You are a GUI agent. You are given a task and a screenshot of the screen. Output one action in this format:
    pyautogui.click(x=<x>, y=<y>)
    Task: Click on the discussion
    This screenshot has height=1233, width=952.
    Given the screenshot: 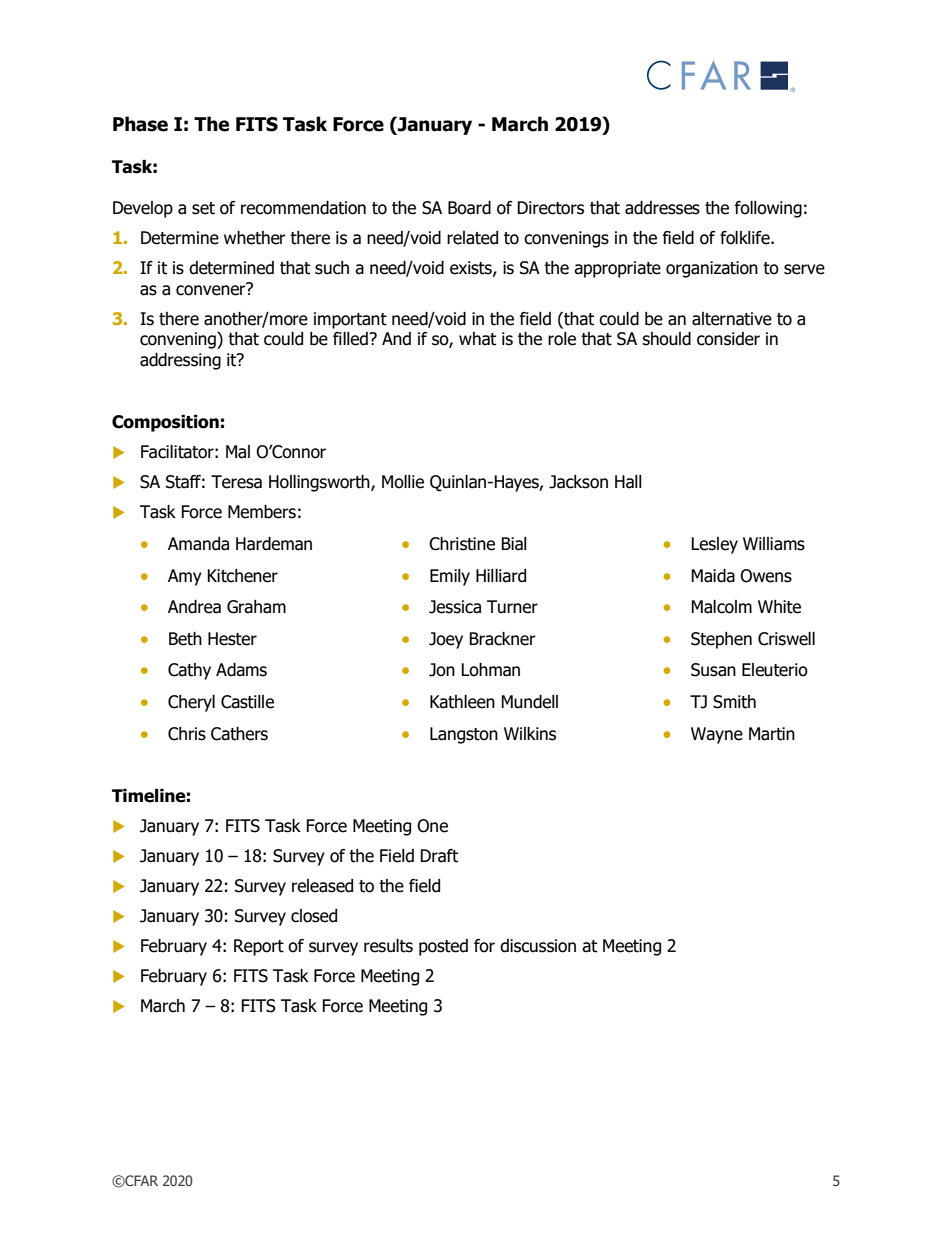 What is the action you would take?
    pyautogui.click(x=538, y=946)
